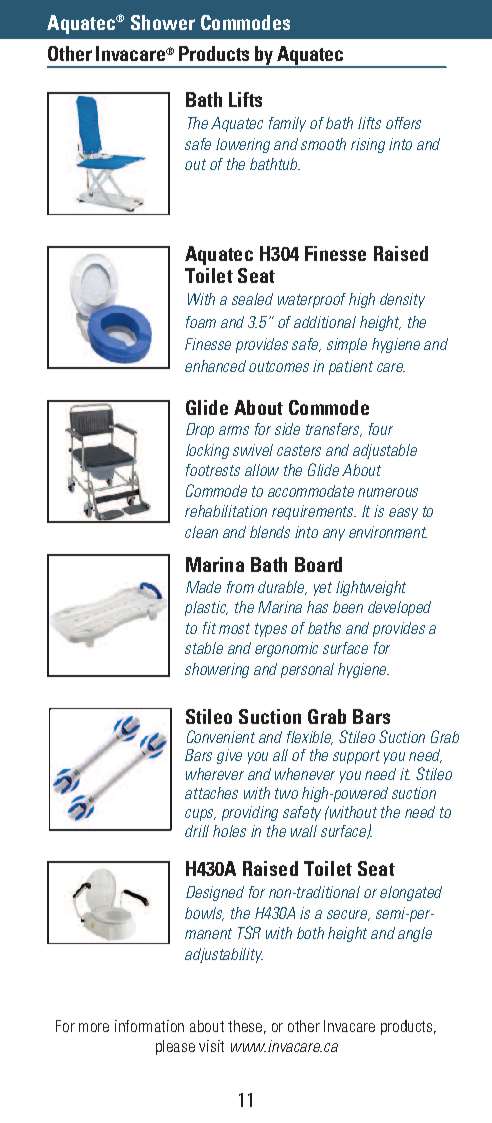 The image size is (492, 1123). Describe the element at coordinates (94, 1027) in the document. I see `more` at that location.
